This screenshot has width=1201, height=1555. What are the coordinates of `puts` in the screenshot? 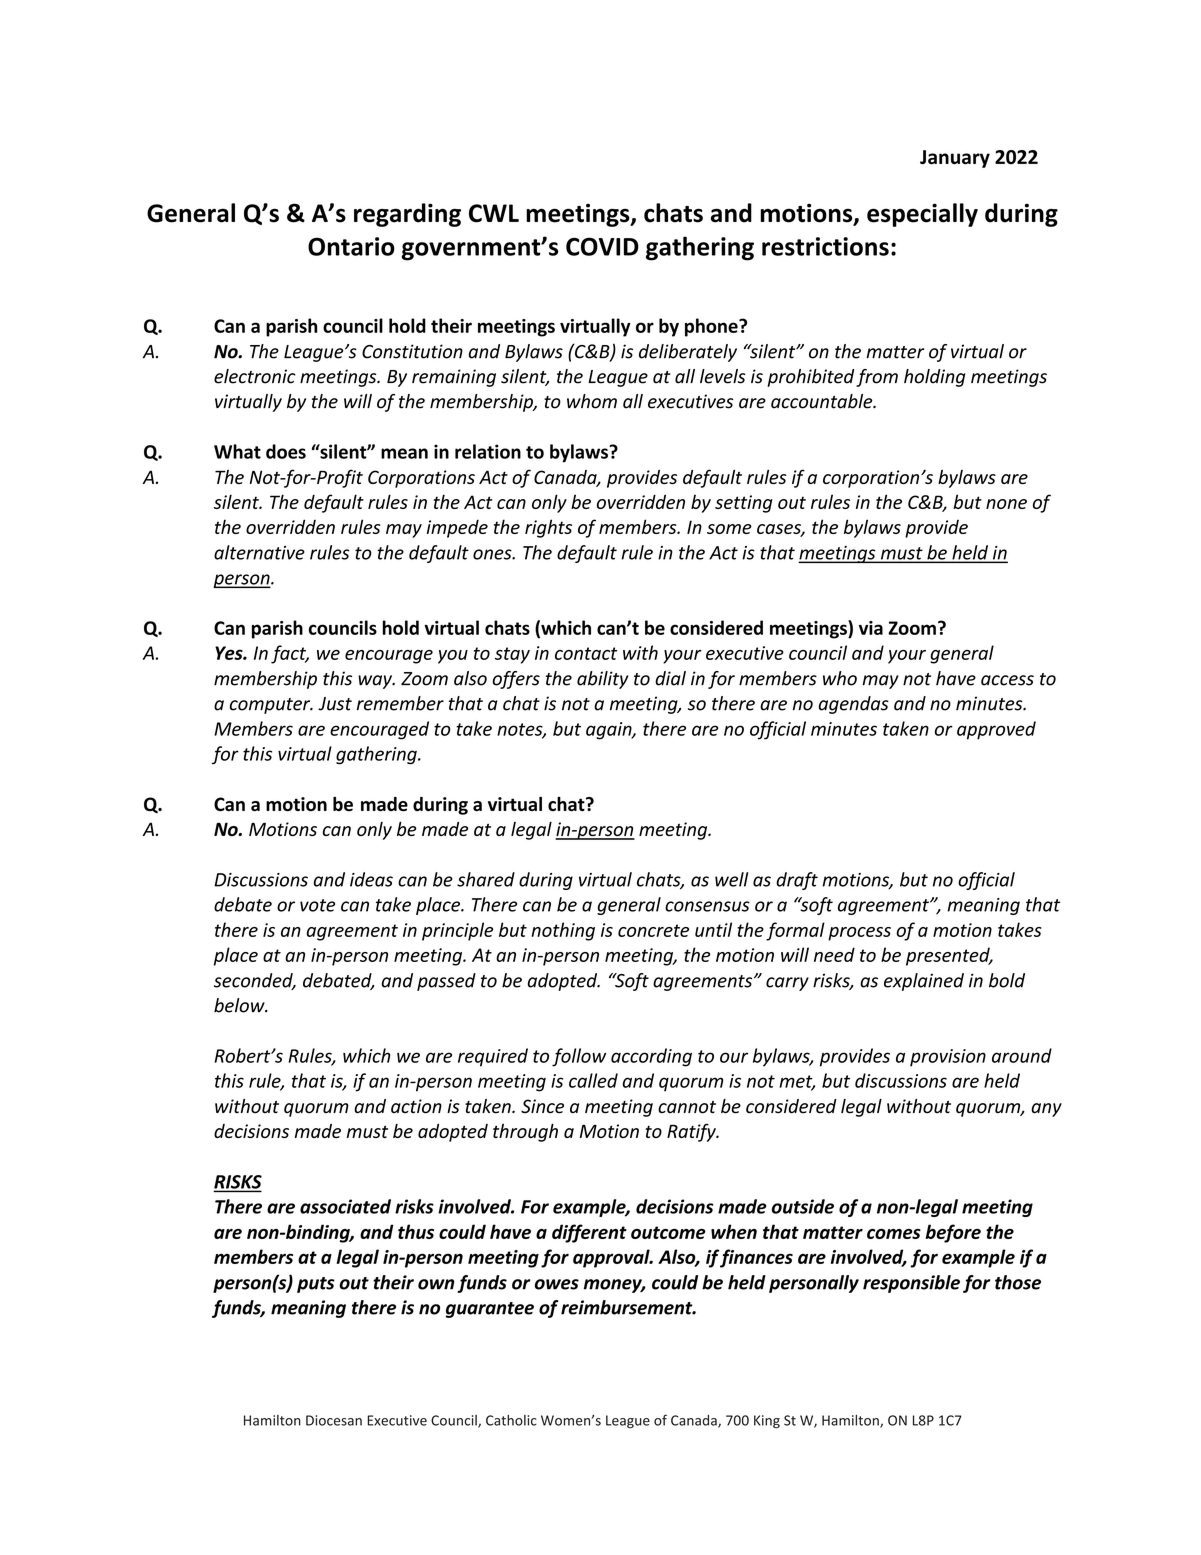 It's located at (316, 1285).
